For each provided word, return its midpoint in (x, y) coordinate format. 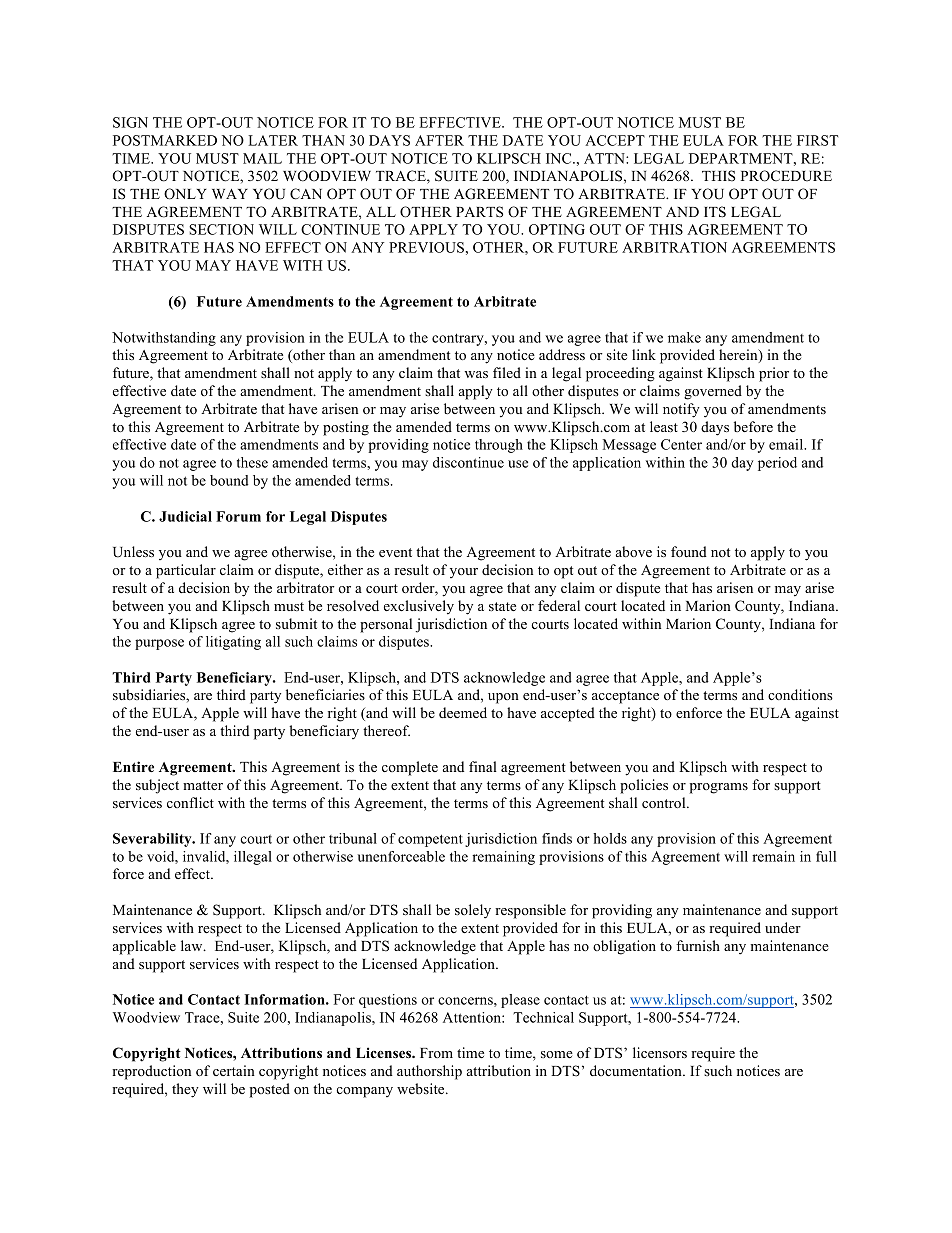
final (483, 766)
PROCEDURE (786, 176)
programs (719, 788)
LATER (273, 140)
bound (229, 480)
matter (203, 785)
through (499, 446)
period (777, 464)
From (436, 1053)
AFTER (439, 140)
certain (234, 1070)
